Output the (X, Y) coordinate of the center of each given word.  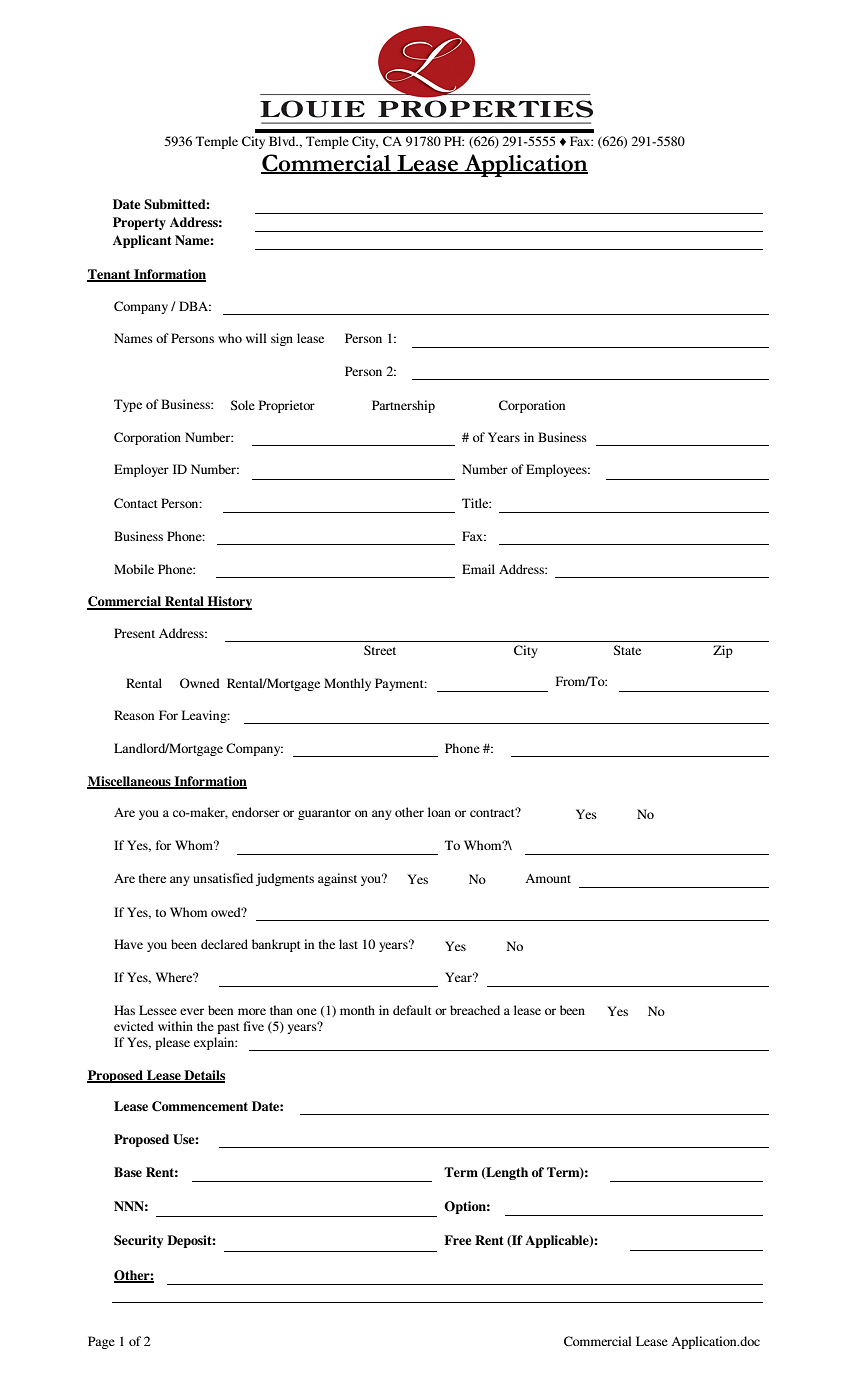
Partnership (403, 406)
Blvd (283, 141)
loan (439, 812)
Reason (134, 715)
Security (138, 1241)
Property (139, 223)
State (627, 650)
